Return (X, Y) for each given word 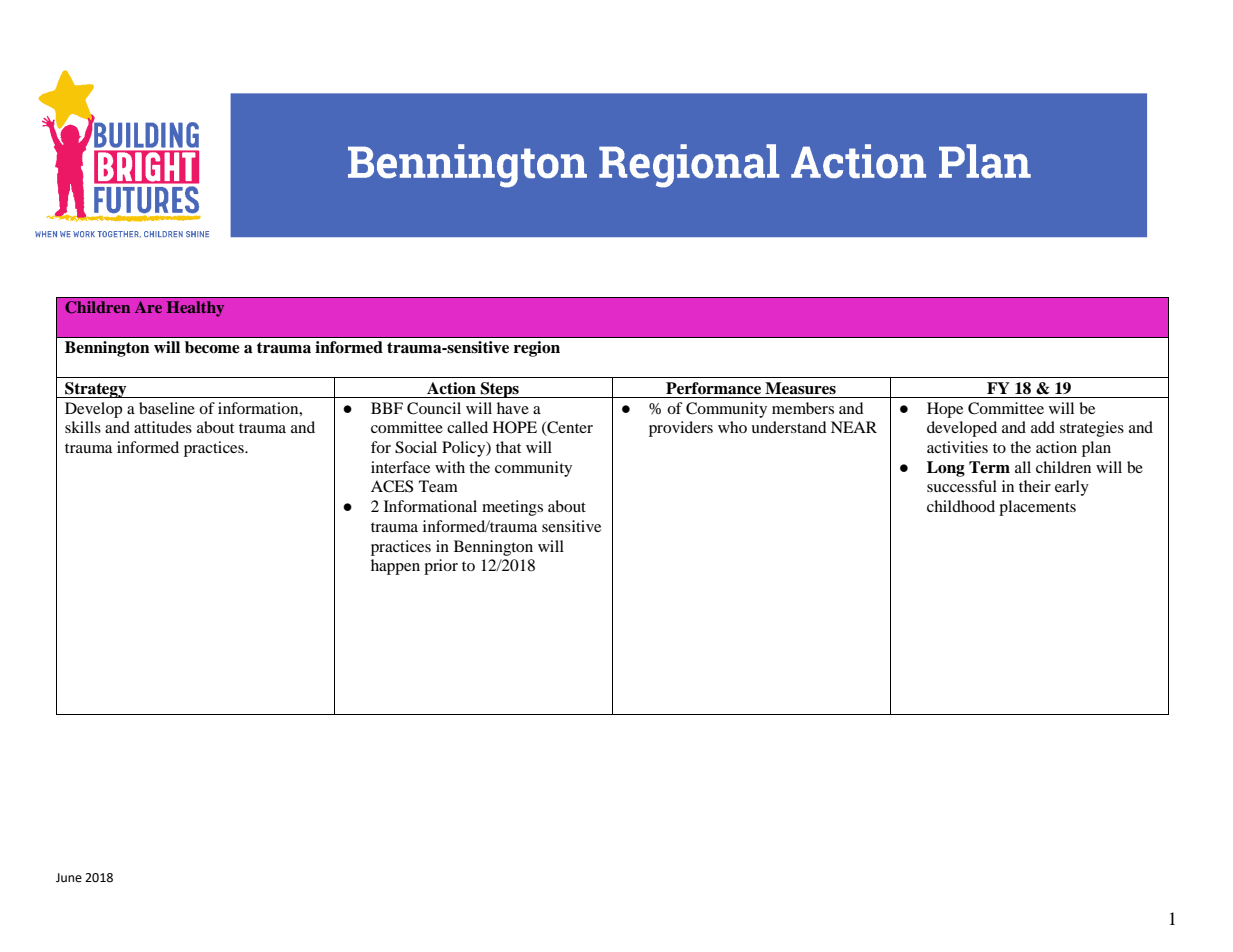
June (69, 878)
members (803, 408)
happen (395, 567)
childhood (961, 506)
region (537, 349)
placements (1037, 508)
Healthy (195, 309)
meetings (512, 508)
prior (441, 567)
